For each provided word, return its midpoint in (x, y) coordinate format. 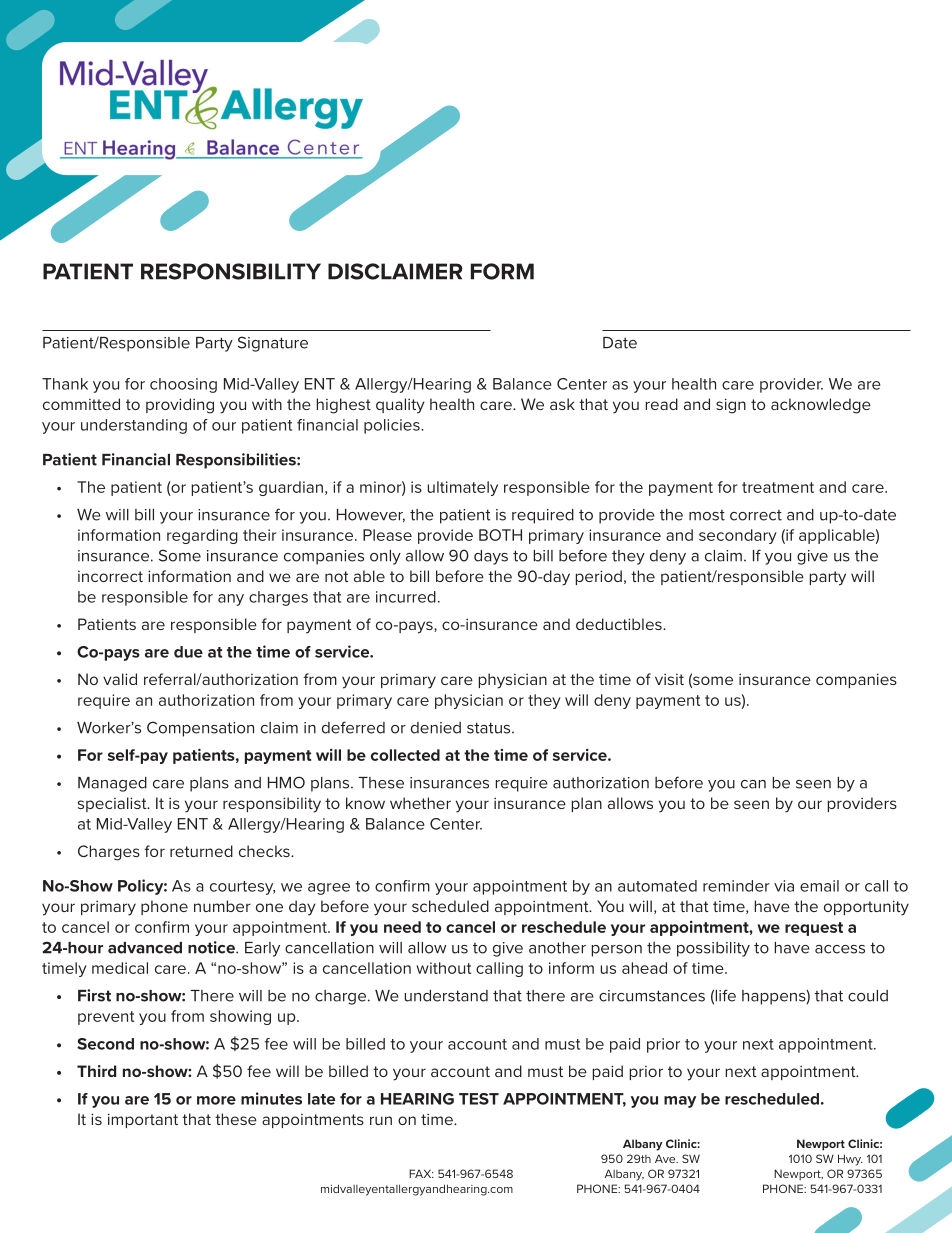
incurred (406, 597)
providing (180, 406)
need (402, 927)
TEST (479, 1099)
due (188, 652)
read (662, 404)
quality (400, 406)
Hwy (850, 1160)
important (143, 1120)
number (222, 906)
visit (669, 679)
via (784, 886)
